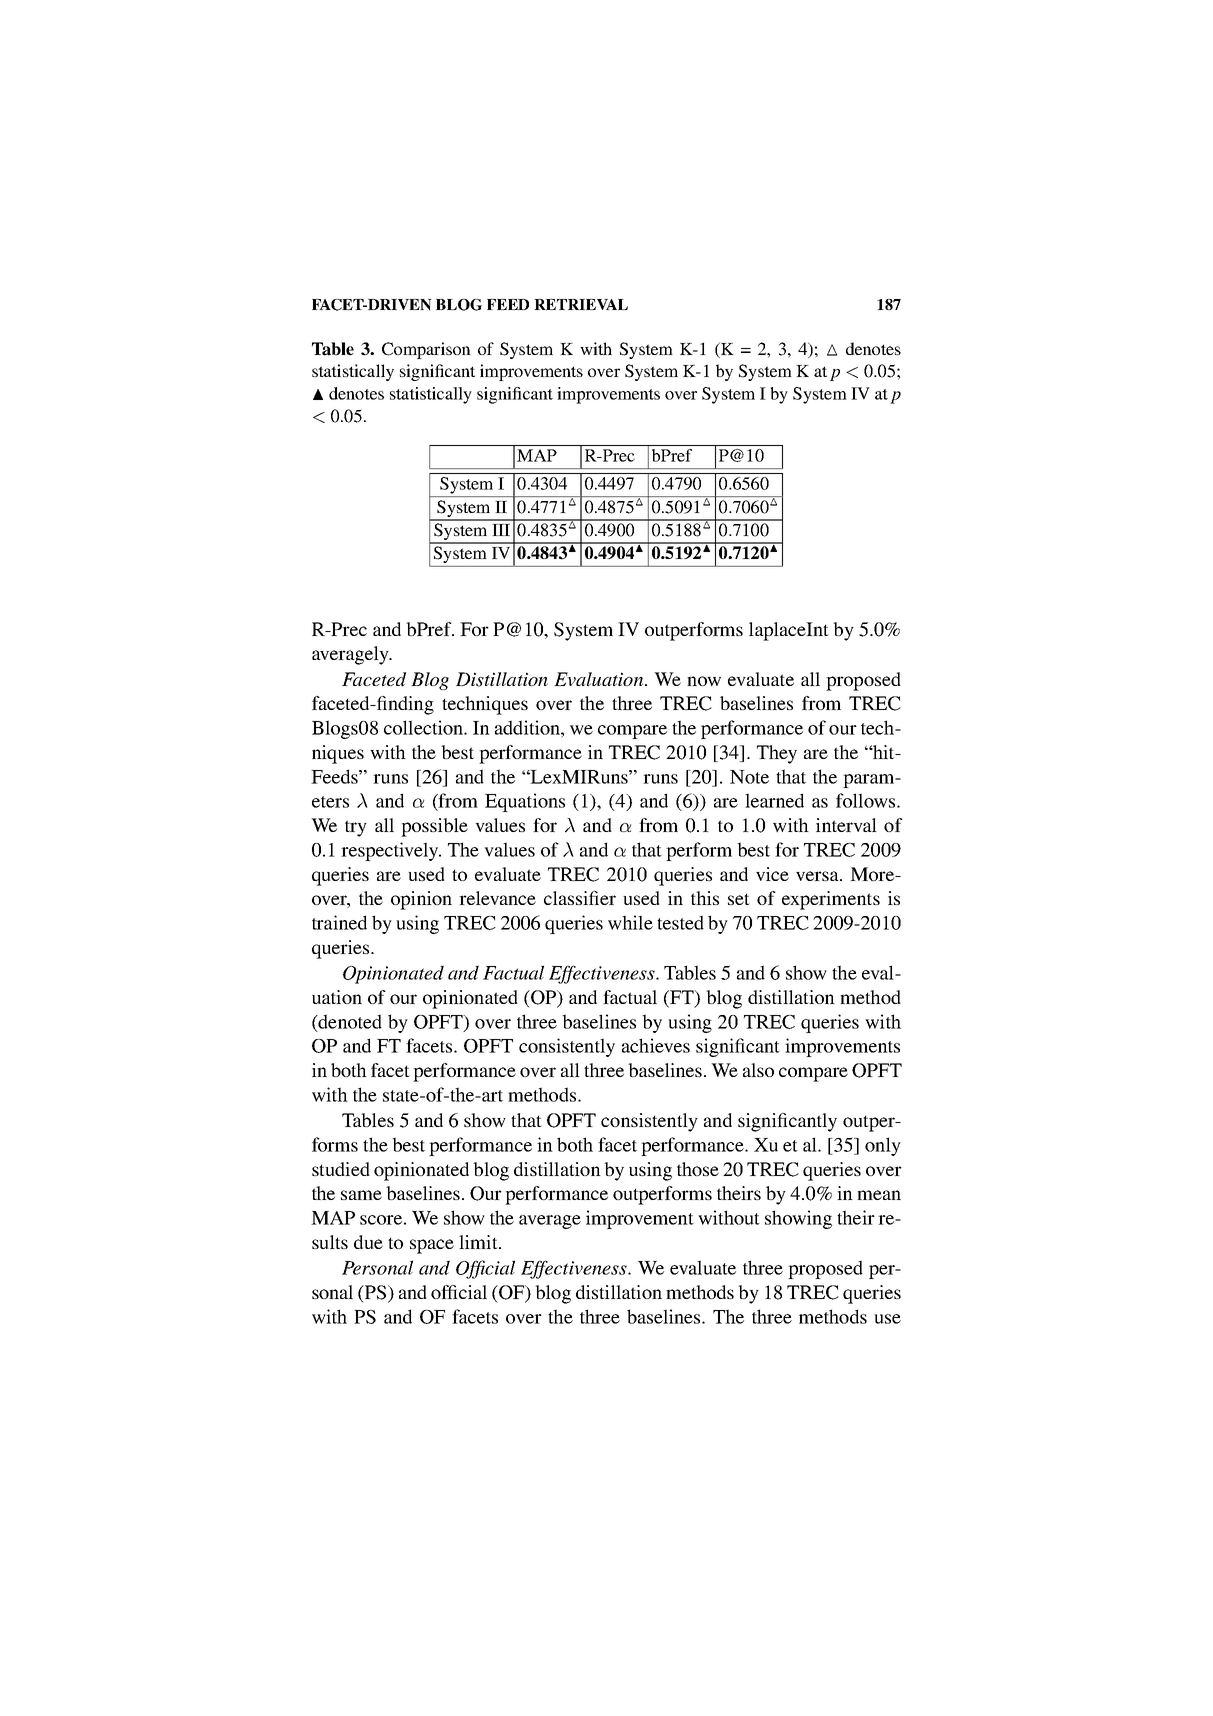 The image size is (1213, 1716). I want to click on follows, so click(867, 800).
